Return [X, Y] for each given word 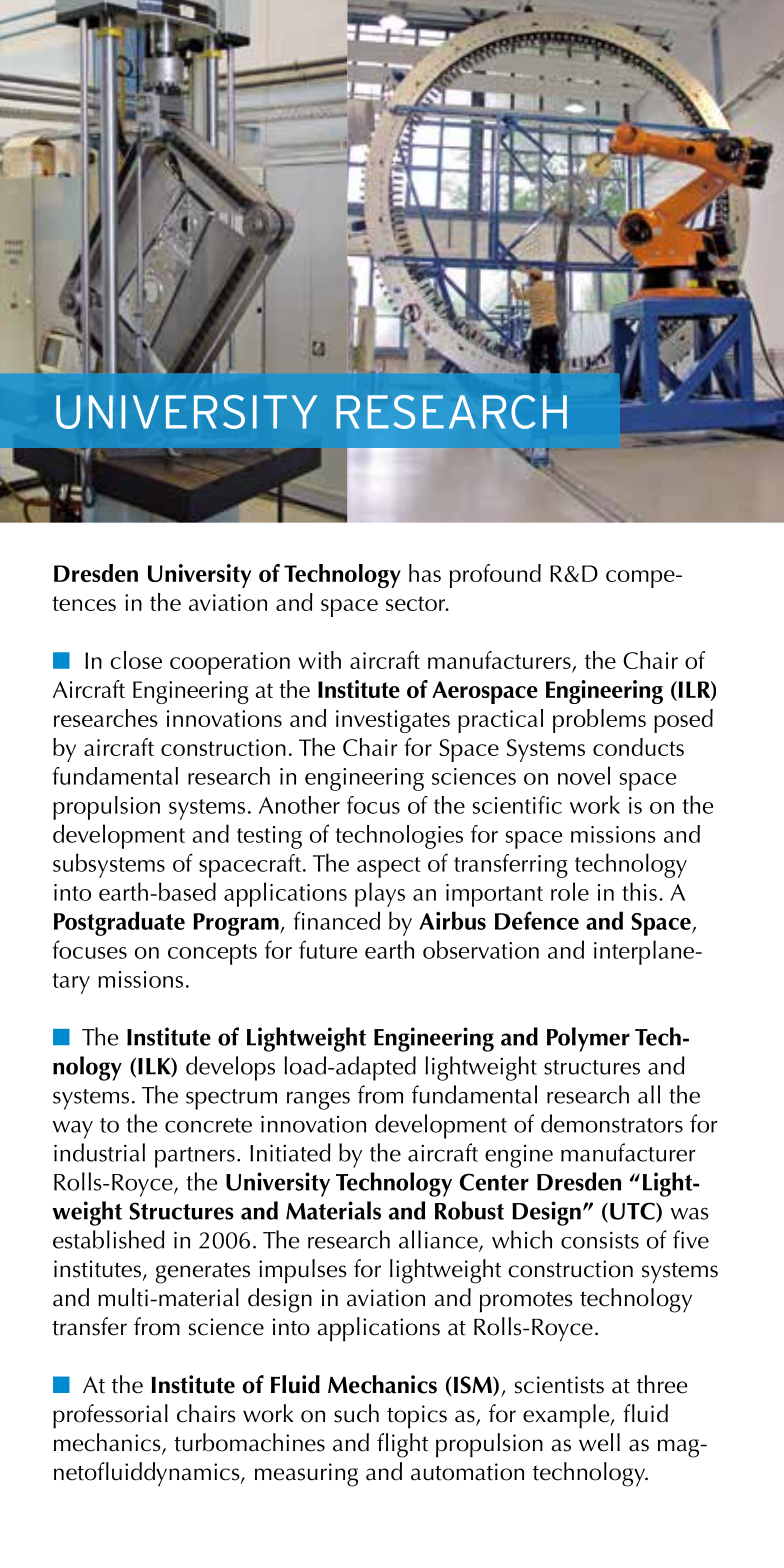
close [136, 660]
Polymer [588, 1039]
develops [230, 1068]
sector [417, 603]
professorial [110, 1416]
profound [495, 576]
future [328, 949]
